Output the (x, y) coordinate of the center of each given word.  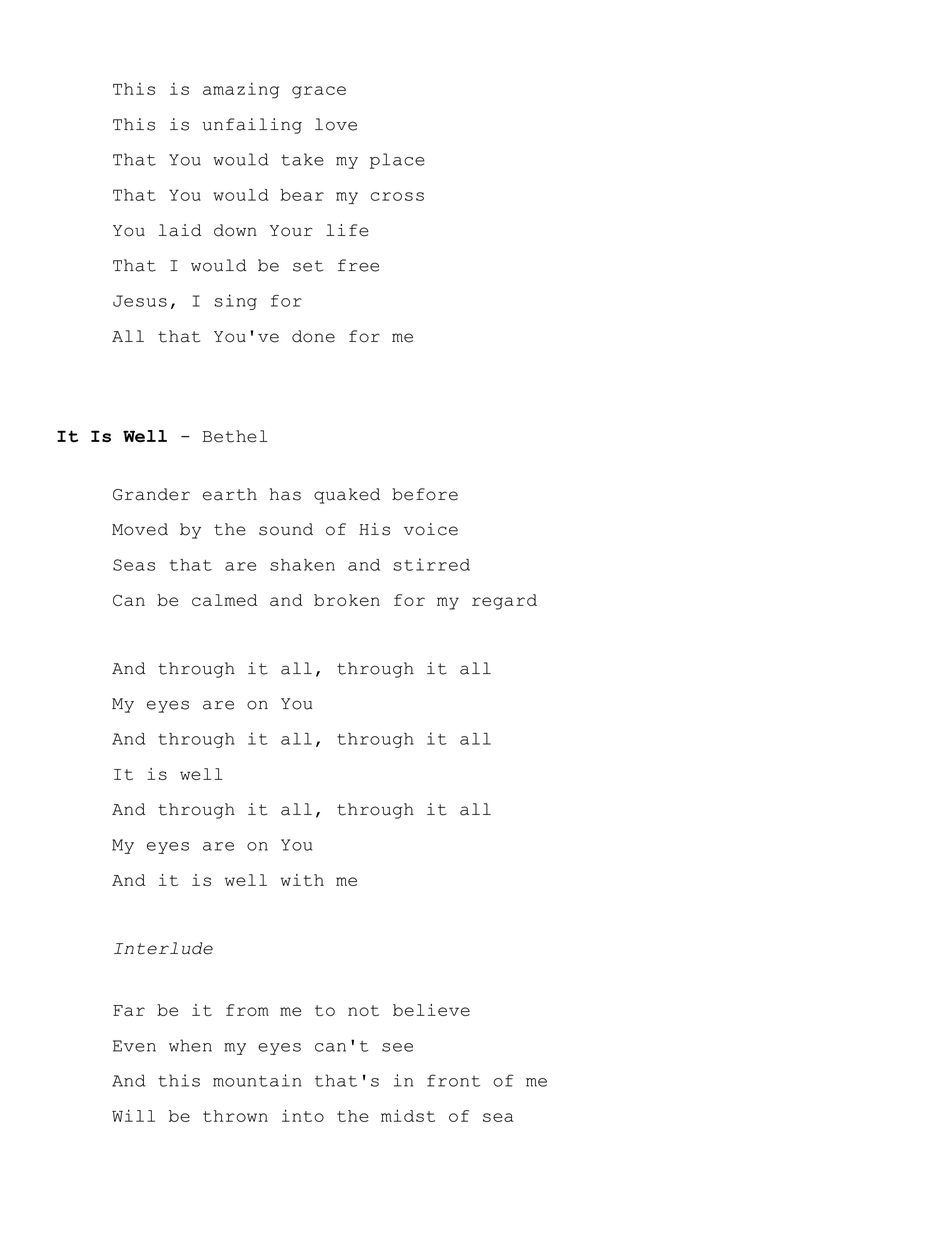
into (303, 1115)
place (397, 161)
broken (347, 600)
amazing (241, 91)
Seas (134, 565)
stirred (431, 564)
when (190, 1045)
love (336, 124)
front (453, 1080)
